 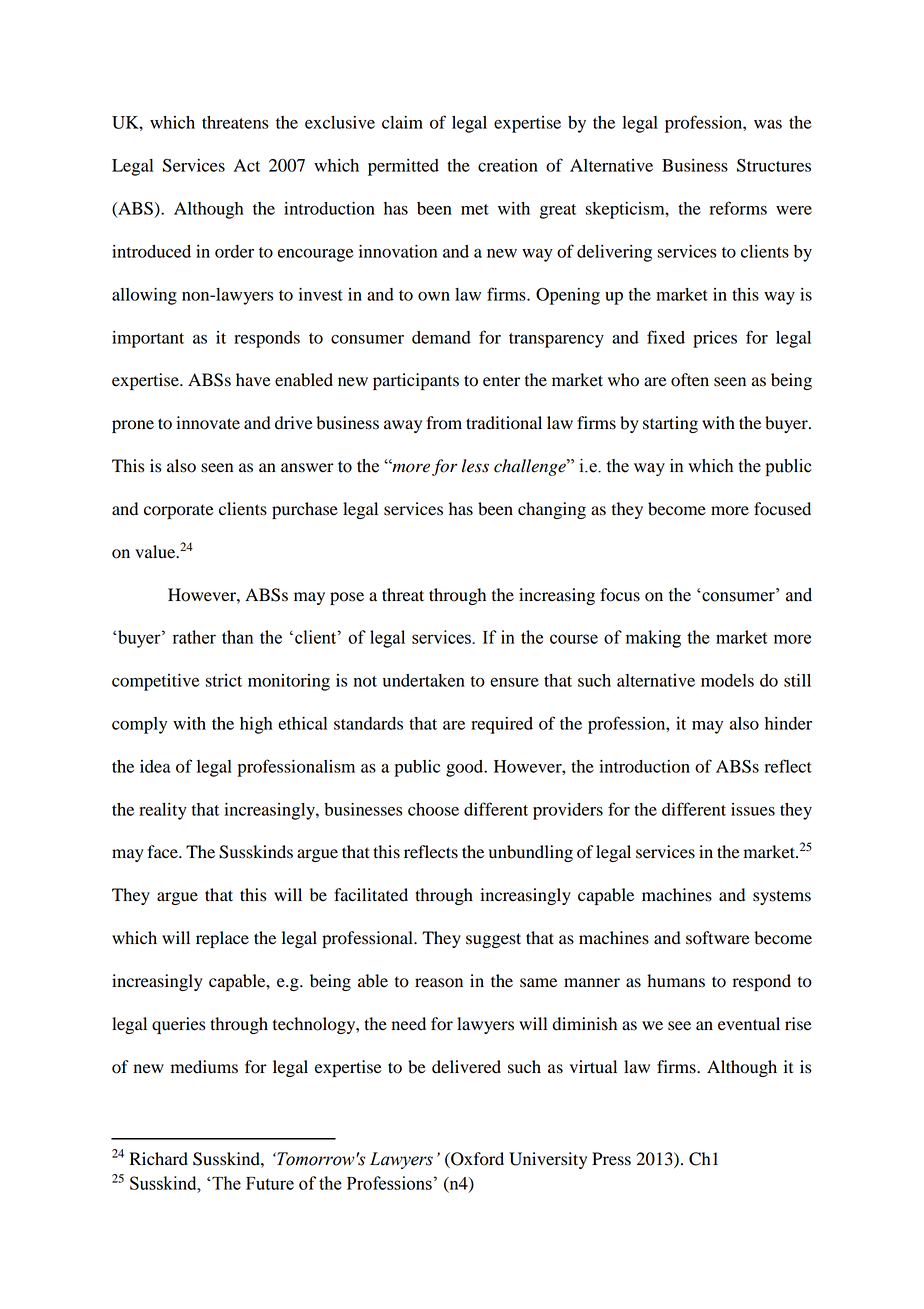 What do you see at coordinates (611, 1159) in the image?
I see `Press` at bounding box center [611, 1159].
